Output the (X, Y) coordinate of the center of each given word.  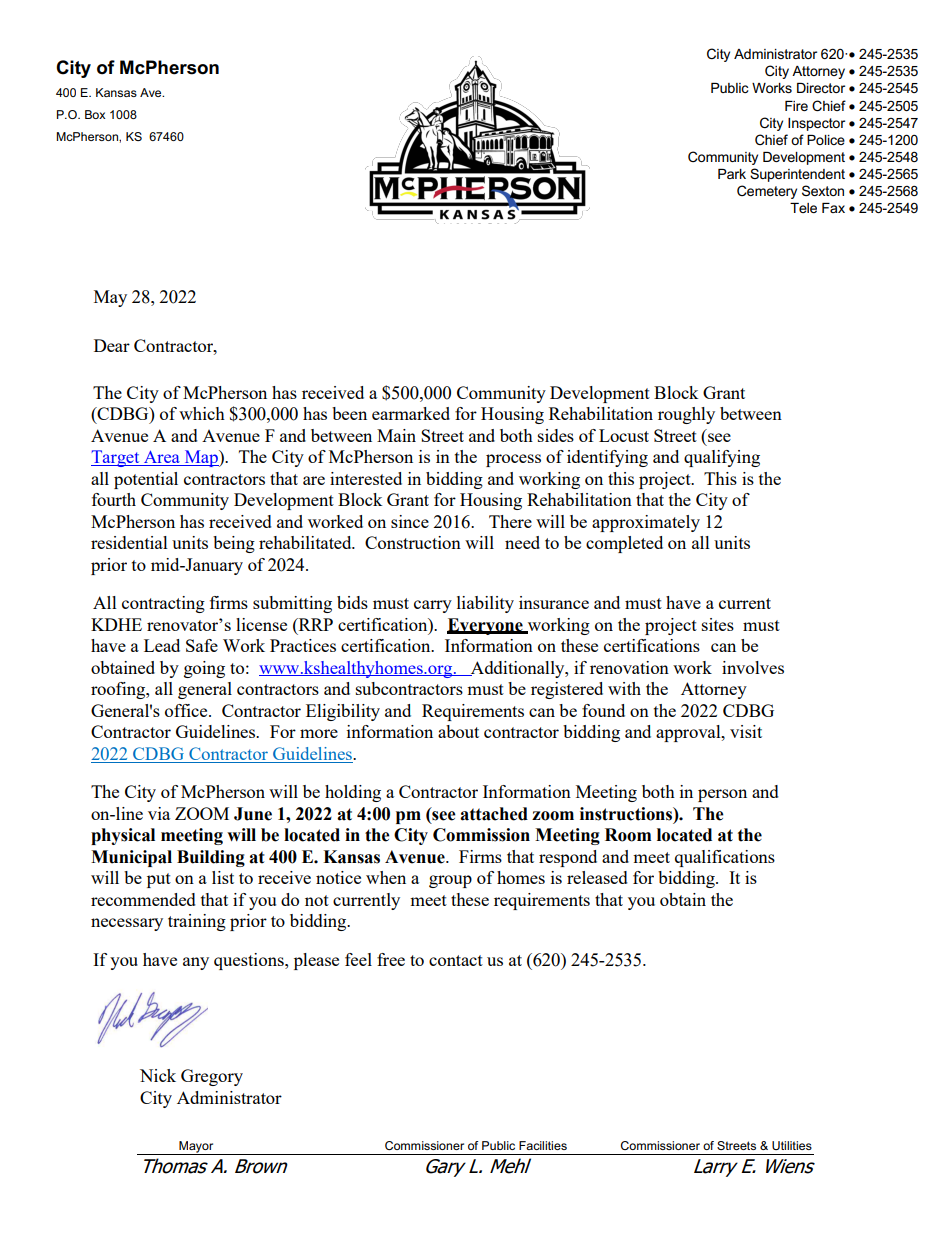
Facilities (543, 1145)
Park (732, 174)
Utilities (792, 1145)
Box (95, 114)
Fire (796, 106)
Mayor (196, 1148)
